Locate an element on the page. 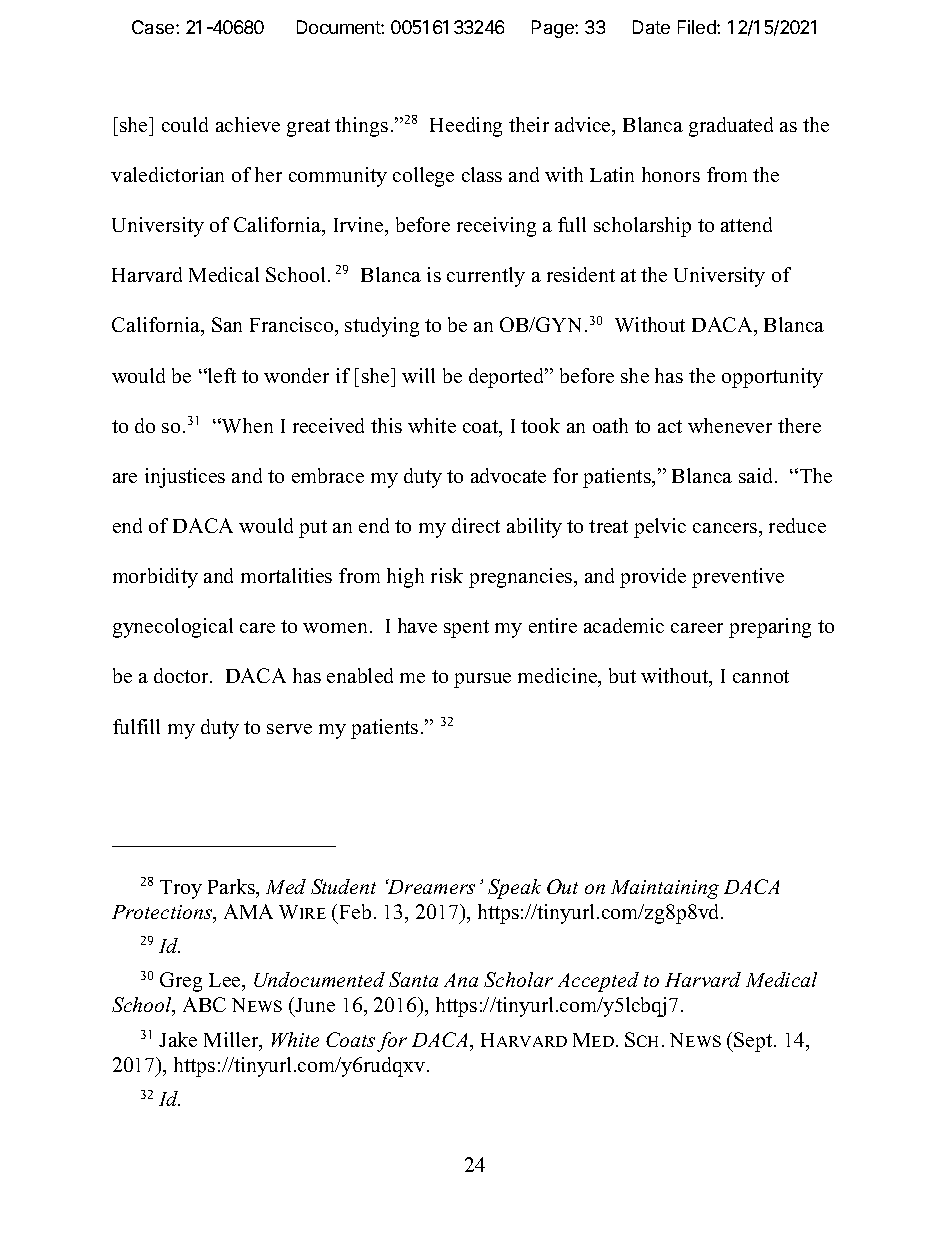 The width and height of the image is (952, 1233). ABC is located at coordinates (204, 1004).
